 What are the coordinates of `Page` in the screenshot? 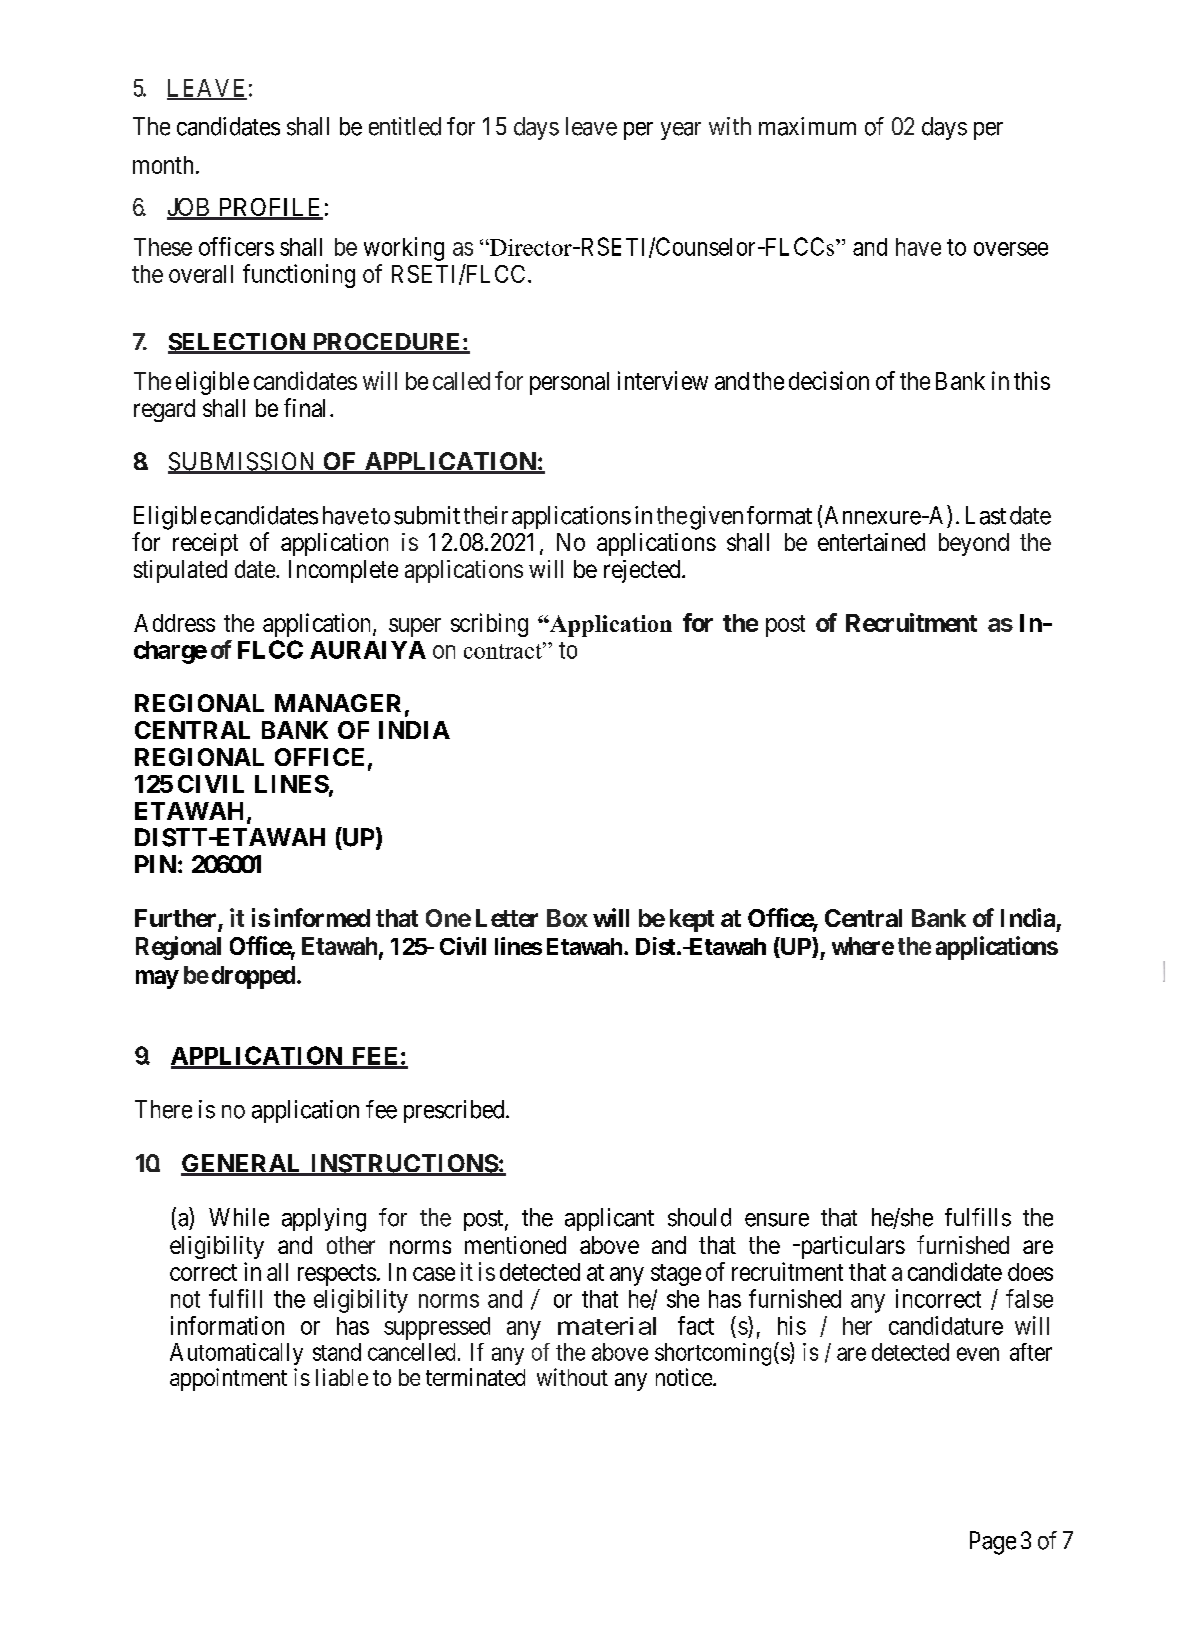 It's located at (993, 1543).
